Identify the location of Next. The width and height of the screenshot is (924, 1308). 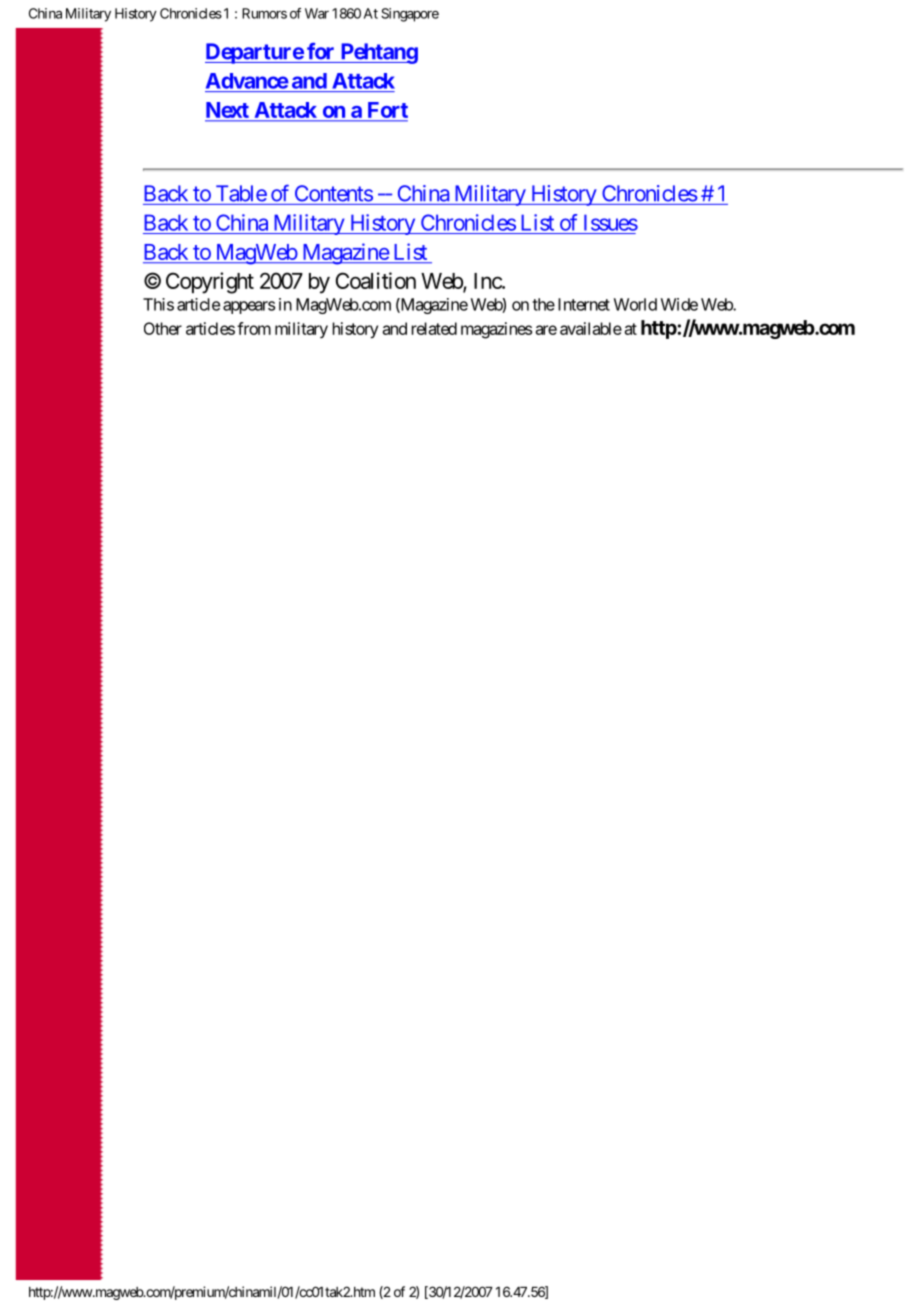
(228, 111).
